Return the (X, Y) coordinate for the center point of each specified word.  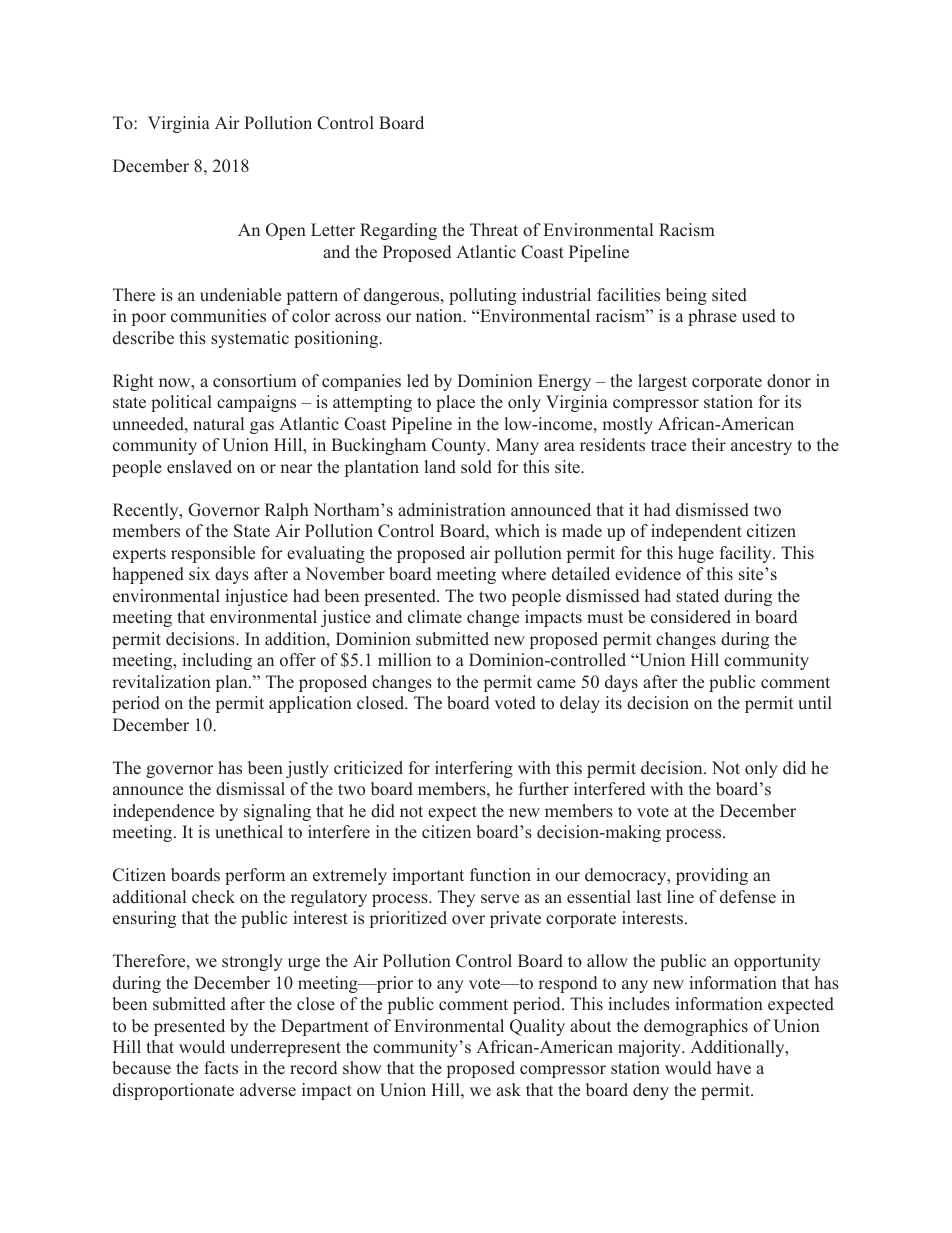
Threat (494, 230)
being (686, 296)
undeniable (240, 295)
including (217, 661)
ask (508, 1089)
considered (691, 617)
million (404, 660)
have (734, 1068)
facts (221, 1068)
